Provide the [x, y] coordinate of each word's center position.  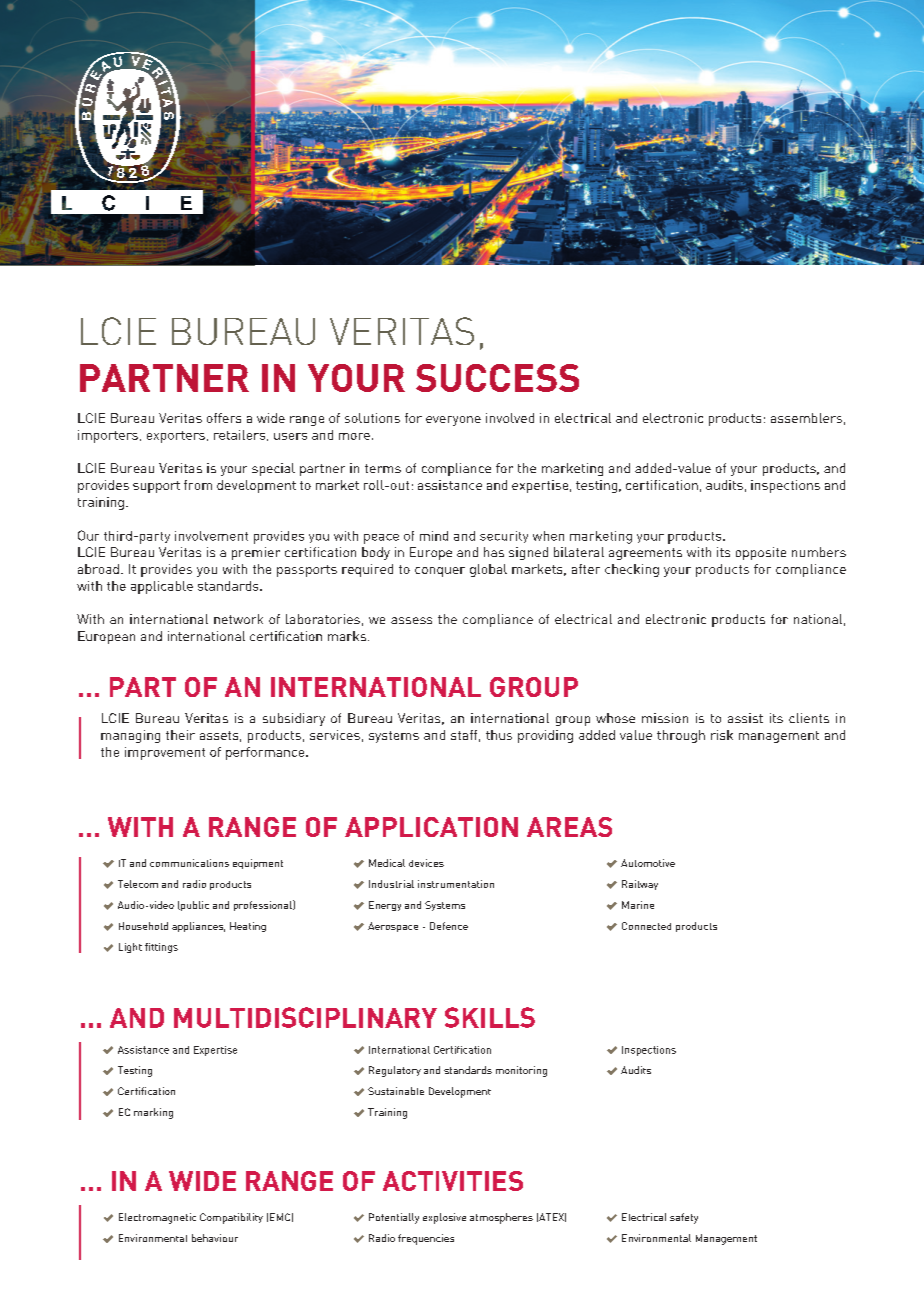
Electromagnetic [157, 1218]
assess [411, 620]
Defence [449, 926]
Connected [646, 926]
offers [224, 418]
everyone [453, 421]
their [180, 735]
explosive [444, 1218]
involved [510, 418]
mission [665, 718]
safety [684, 1218]
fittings [161, 948]
